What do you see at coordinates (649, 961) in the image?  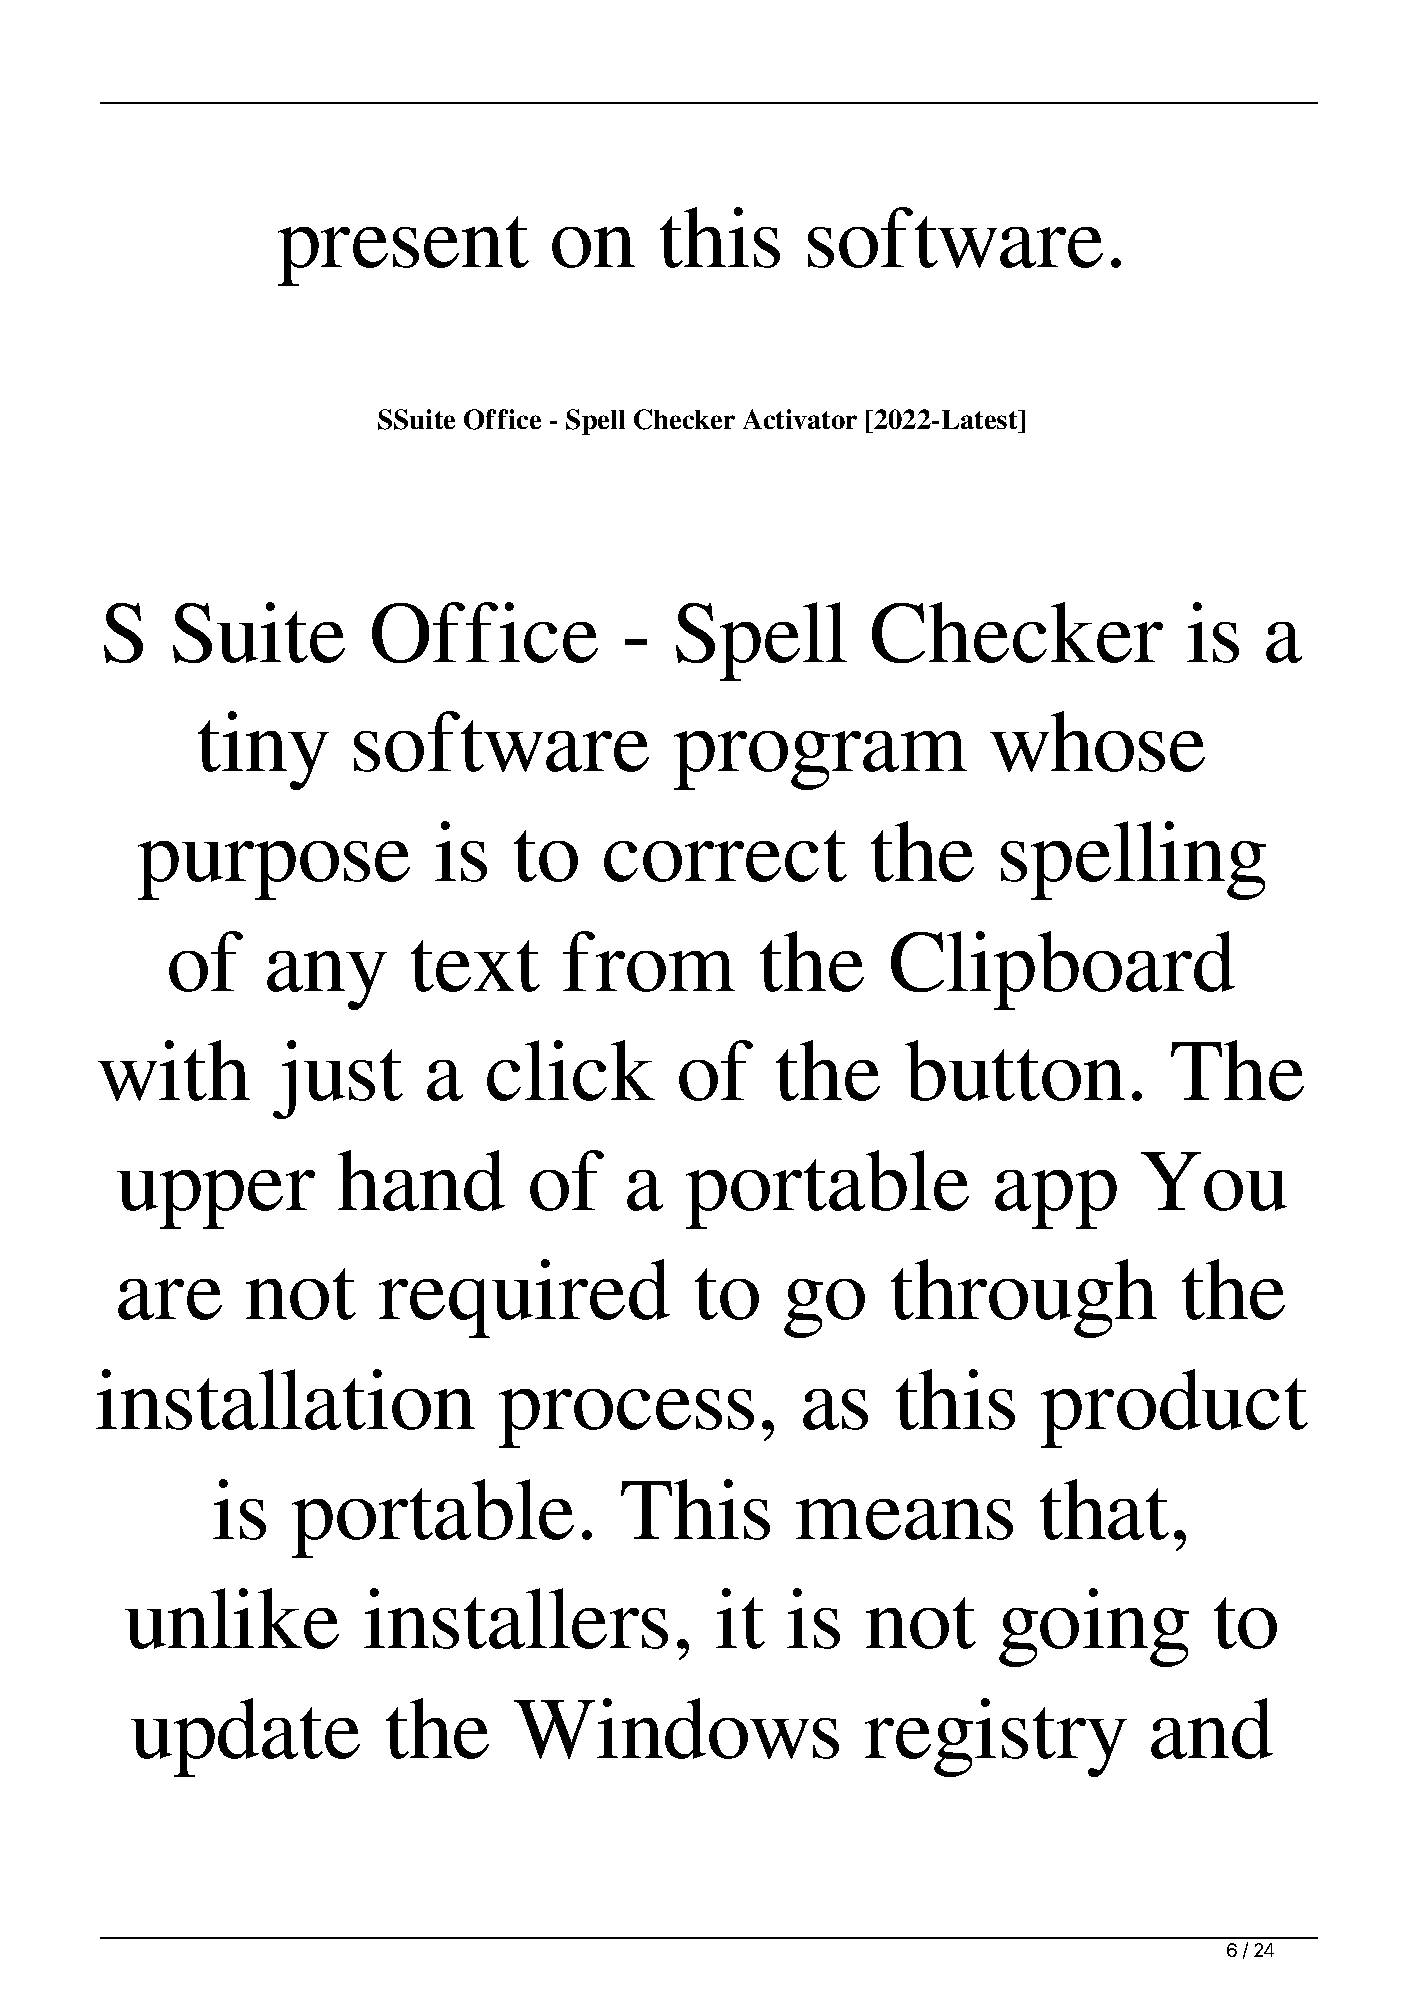 I see `from` at bounding box center [649, 961].
